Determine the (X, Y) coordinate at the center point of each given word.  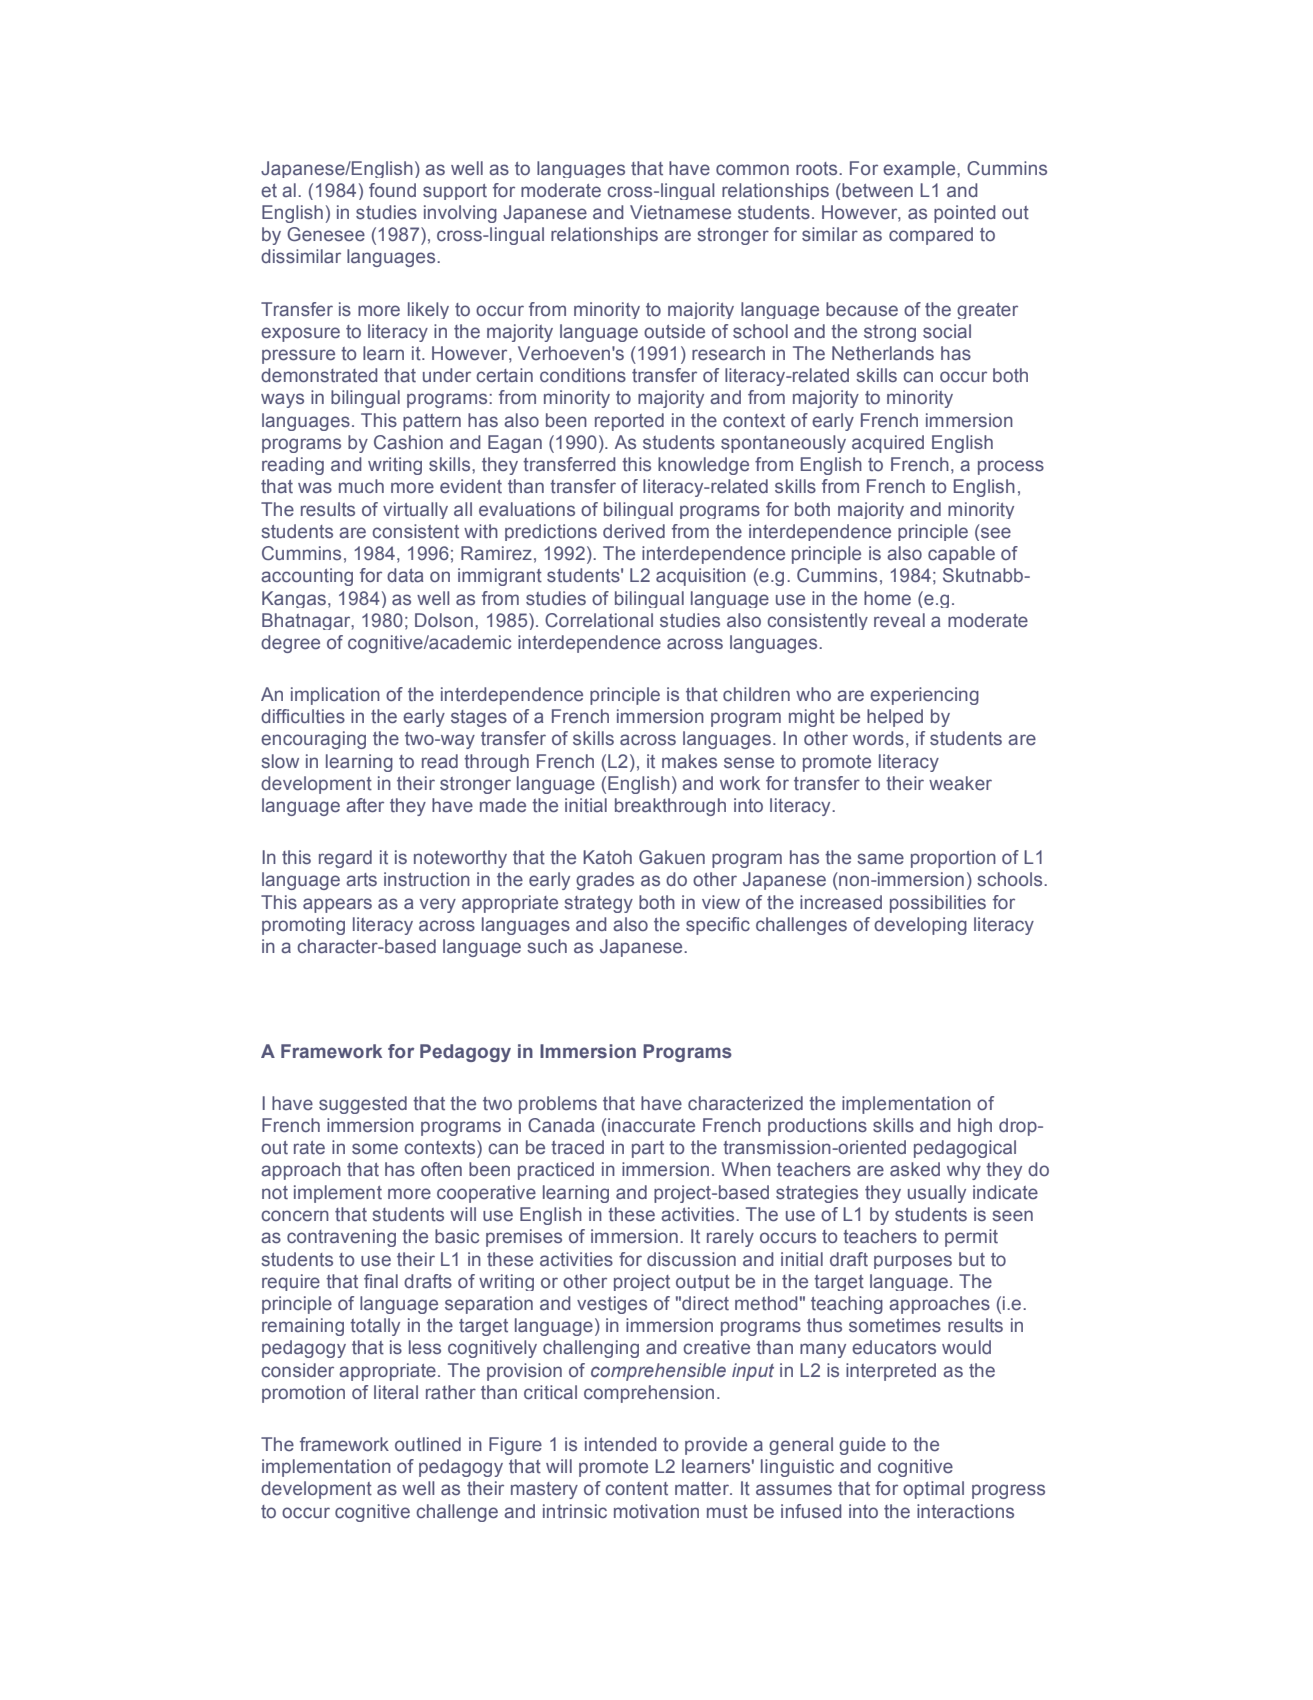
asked (915, 1169)
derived (634, 531)
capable (961, 555)
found (392, 190)
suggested (363, 1105)
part (648, 1149)
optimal (933, 1490)
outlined (428, 1444)
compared (931, 236)
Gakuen (672, 857)
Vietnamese (680, 212)
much (361, 486)
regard (345, 859)
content (636, 1488)
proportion (953, 859)
